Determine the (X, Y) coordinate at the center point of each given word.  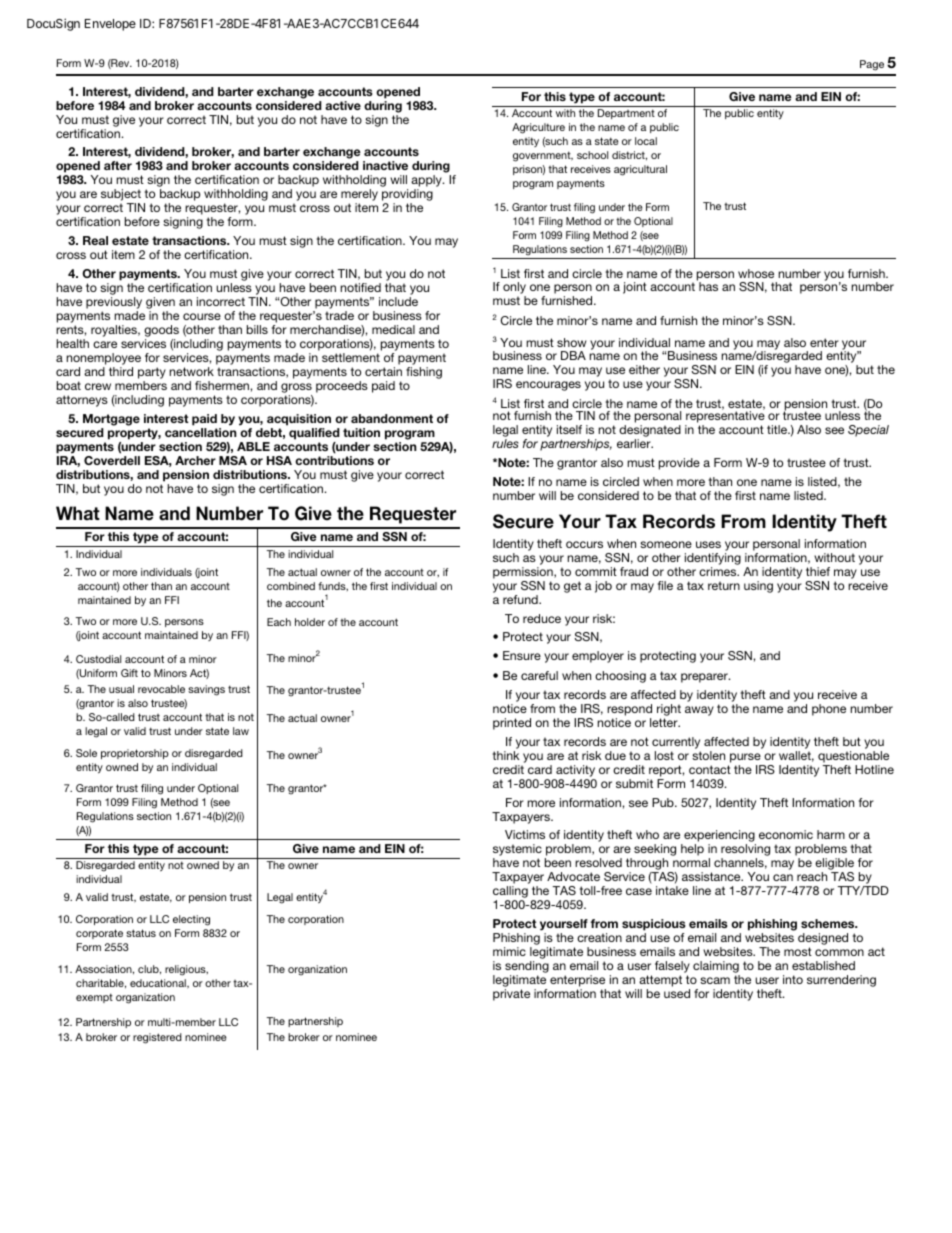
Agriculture (538, 128)
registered (157, 1038)
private (511, 995)
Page (872, 65)
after (118, 165)
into (793, 979)
